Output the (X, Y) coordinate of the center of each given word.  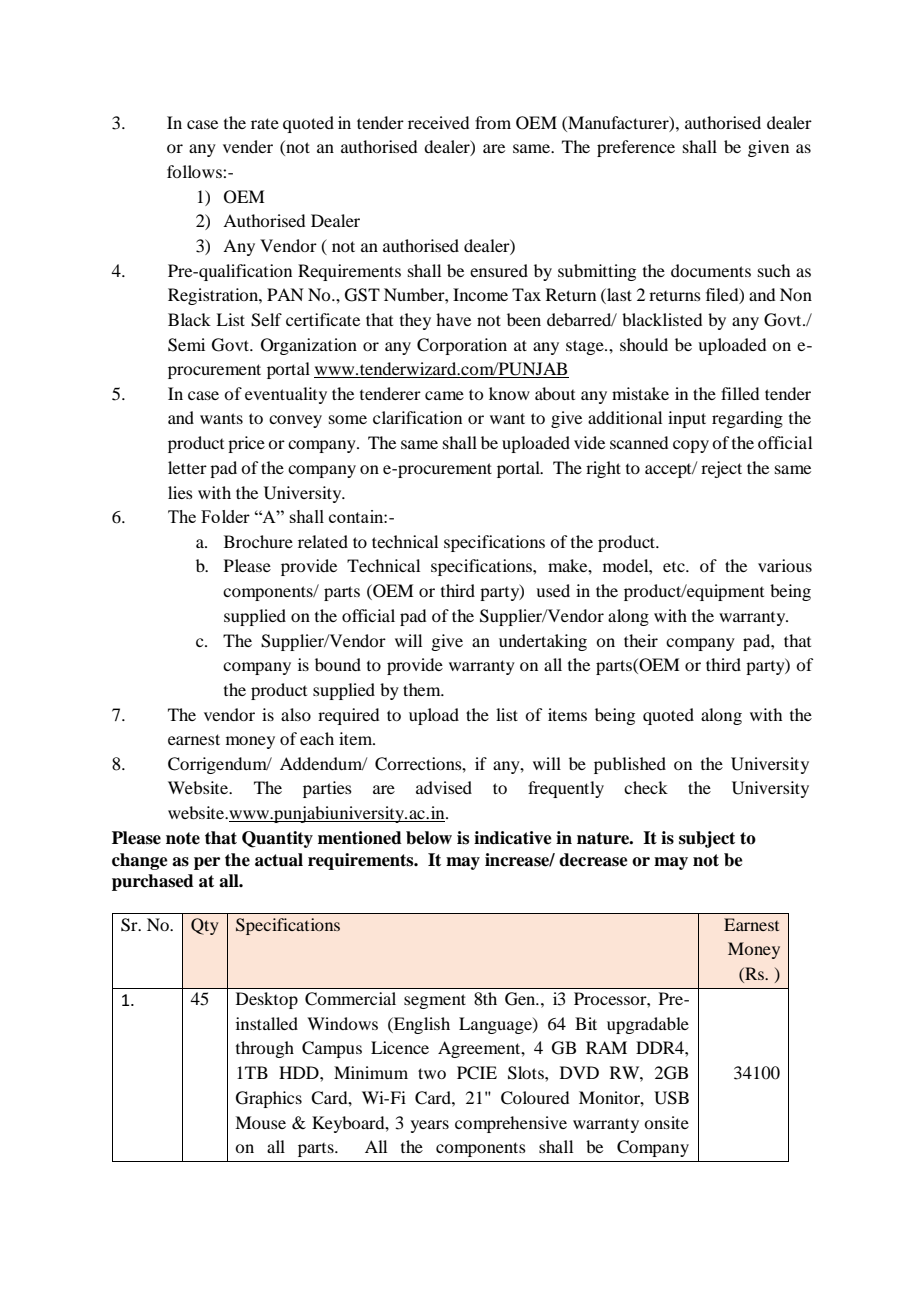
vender (248, 146)
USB (671, 1098)
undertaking (543, 642)
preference (636, 148)
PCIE (477, 1073)
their (641, 640)
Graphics (269, 1099)
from (493, 122)
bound (338, 664)
